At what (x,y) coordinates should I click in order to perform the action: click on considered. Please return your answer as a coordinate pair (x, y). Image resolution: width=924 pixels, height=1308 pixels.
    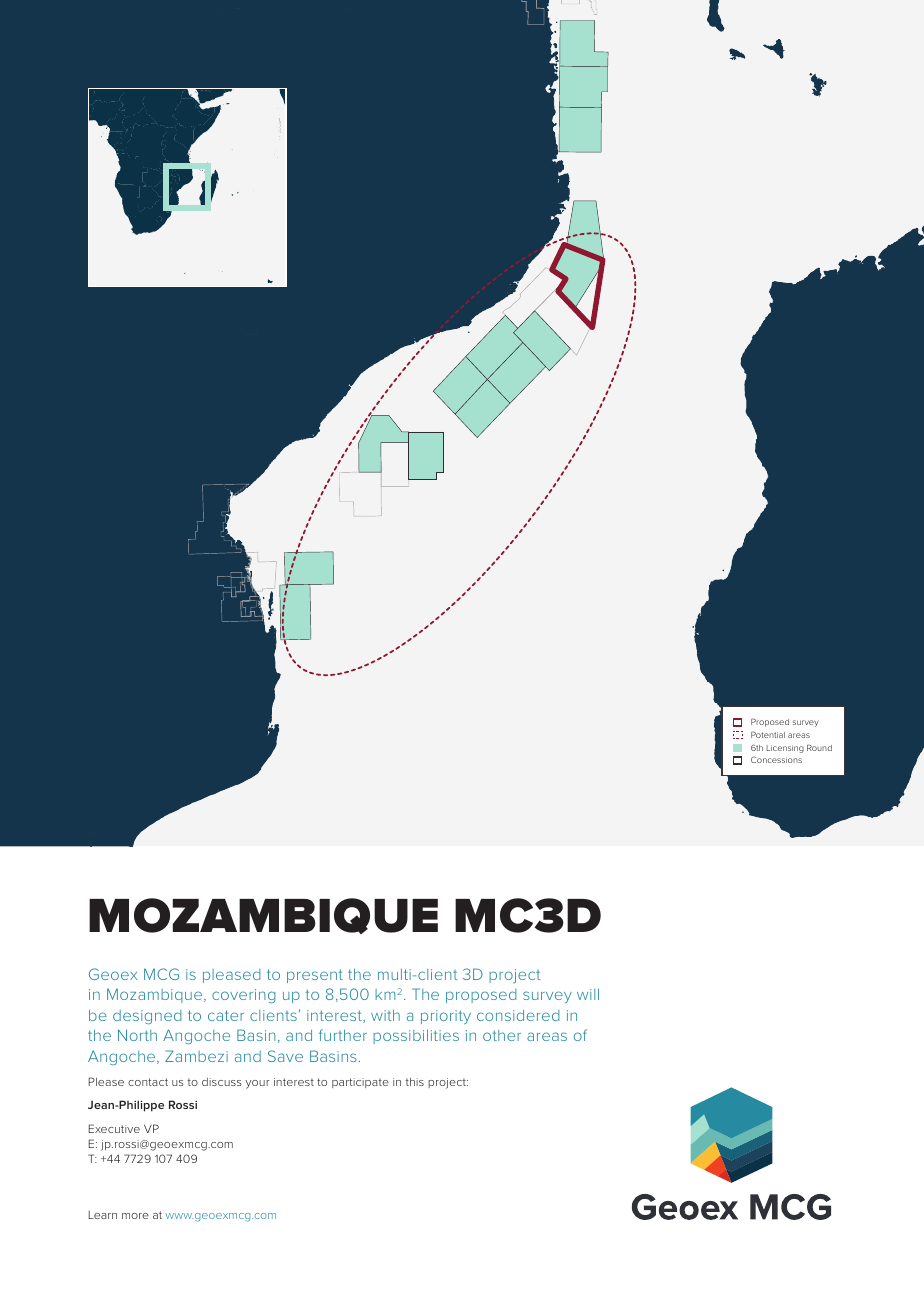
    Looking at the image, I should click on (518, 1015).
